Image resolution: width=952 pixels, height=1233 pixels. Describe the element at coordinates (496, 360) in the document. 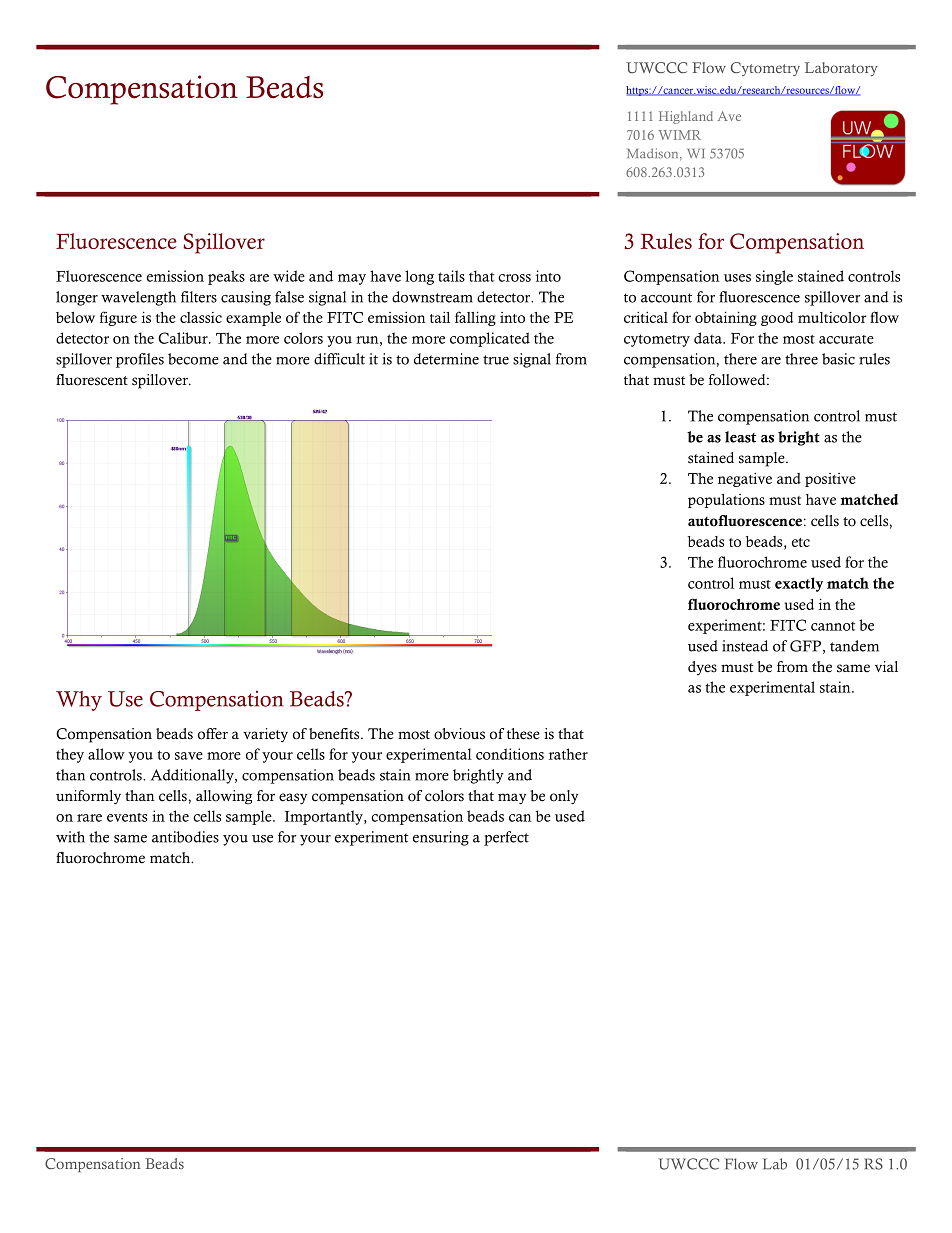

I see `true` at that location.
